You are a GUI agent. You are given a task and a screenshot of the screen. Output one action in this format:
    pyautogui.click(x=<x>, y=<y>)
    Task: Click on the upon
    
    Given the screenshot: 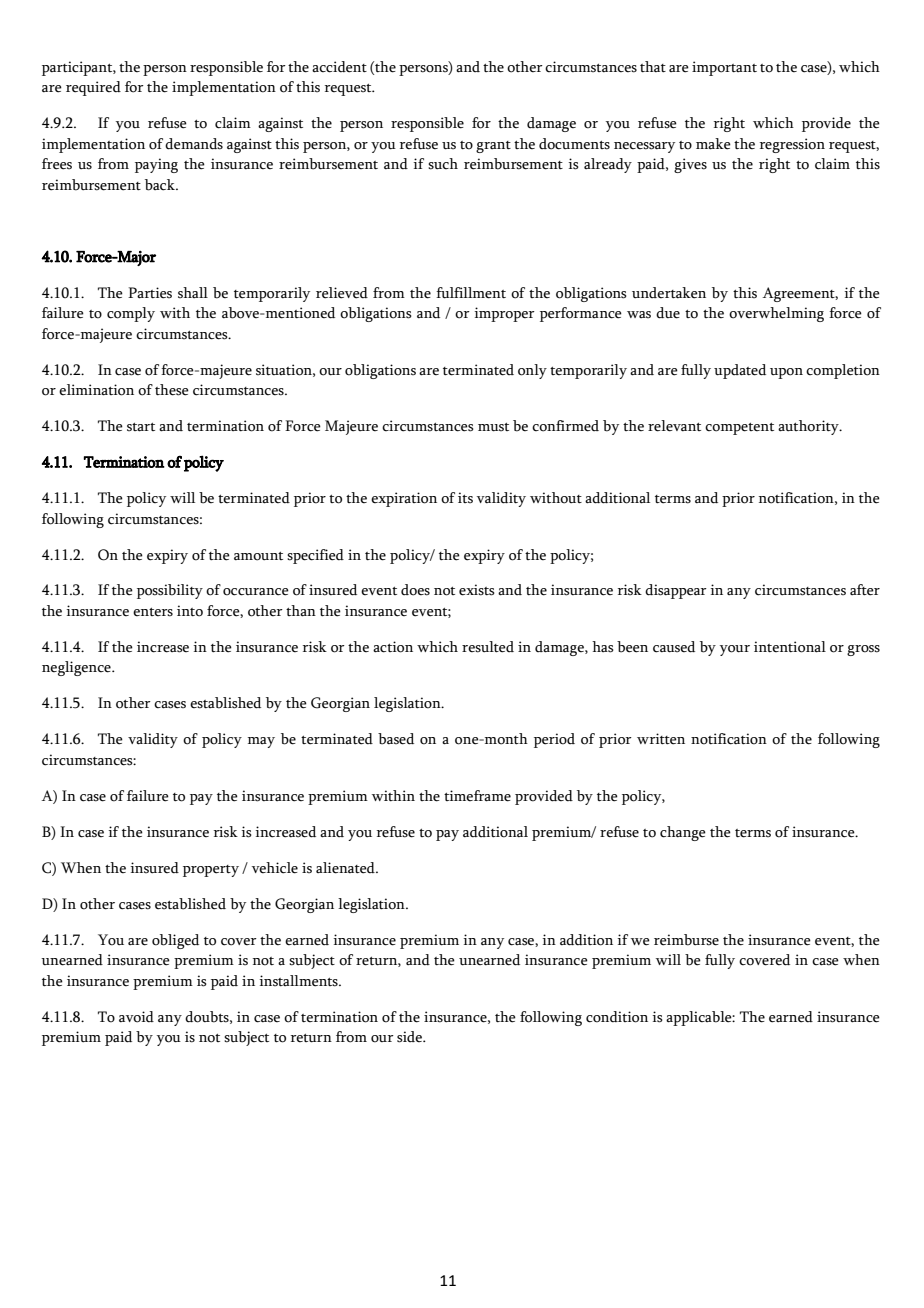 What is the action you would take?
    pyautogui.click(x=786, y=373)
